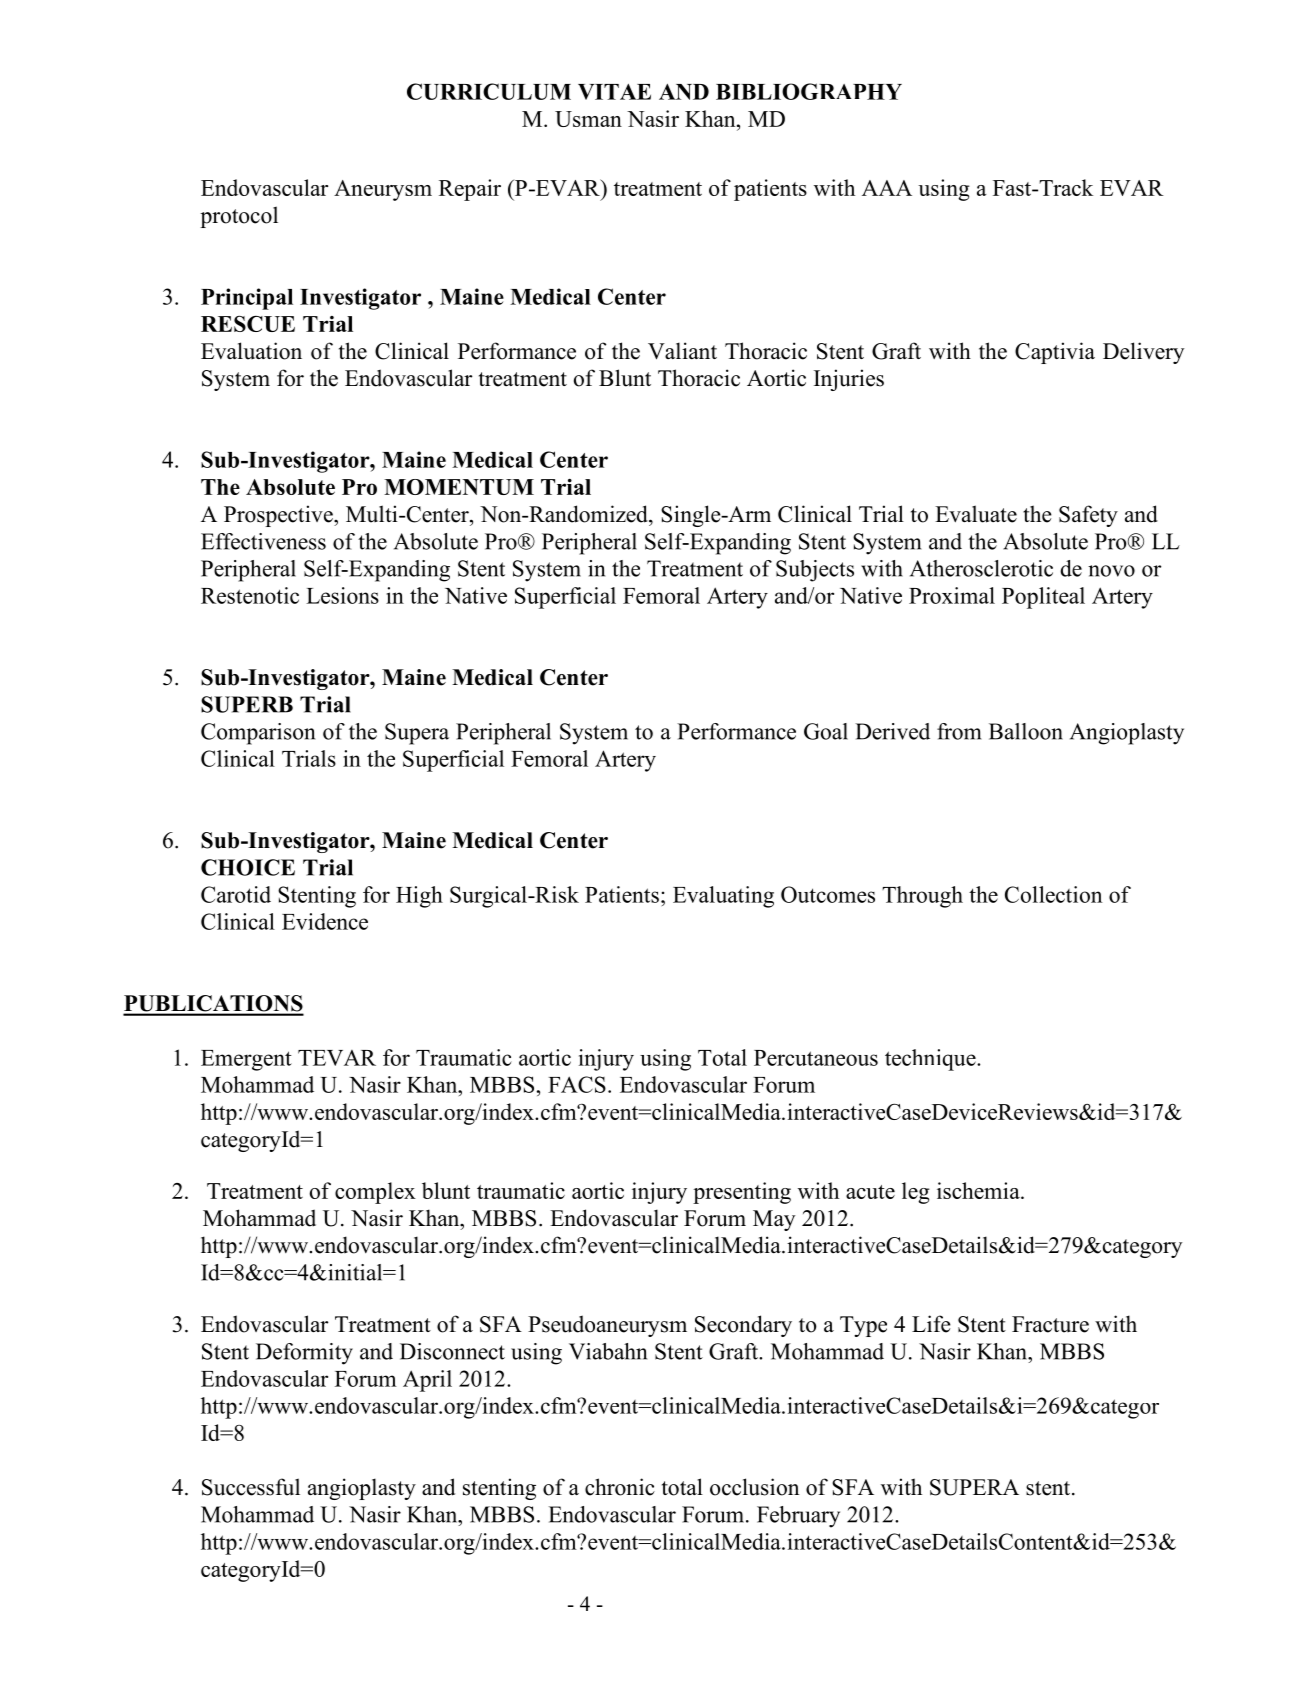  I want to click on Successful, so click(251, 1487).
